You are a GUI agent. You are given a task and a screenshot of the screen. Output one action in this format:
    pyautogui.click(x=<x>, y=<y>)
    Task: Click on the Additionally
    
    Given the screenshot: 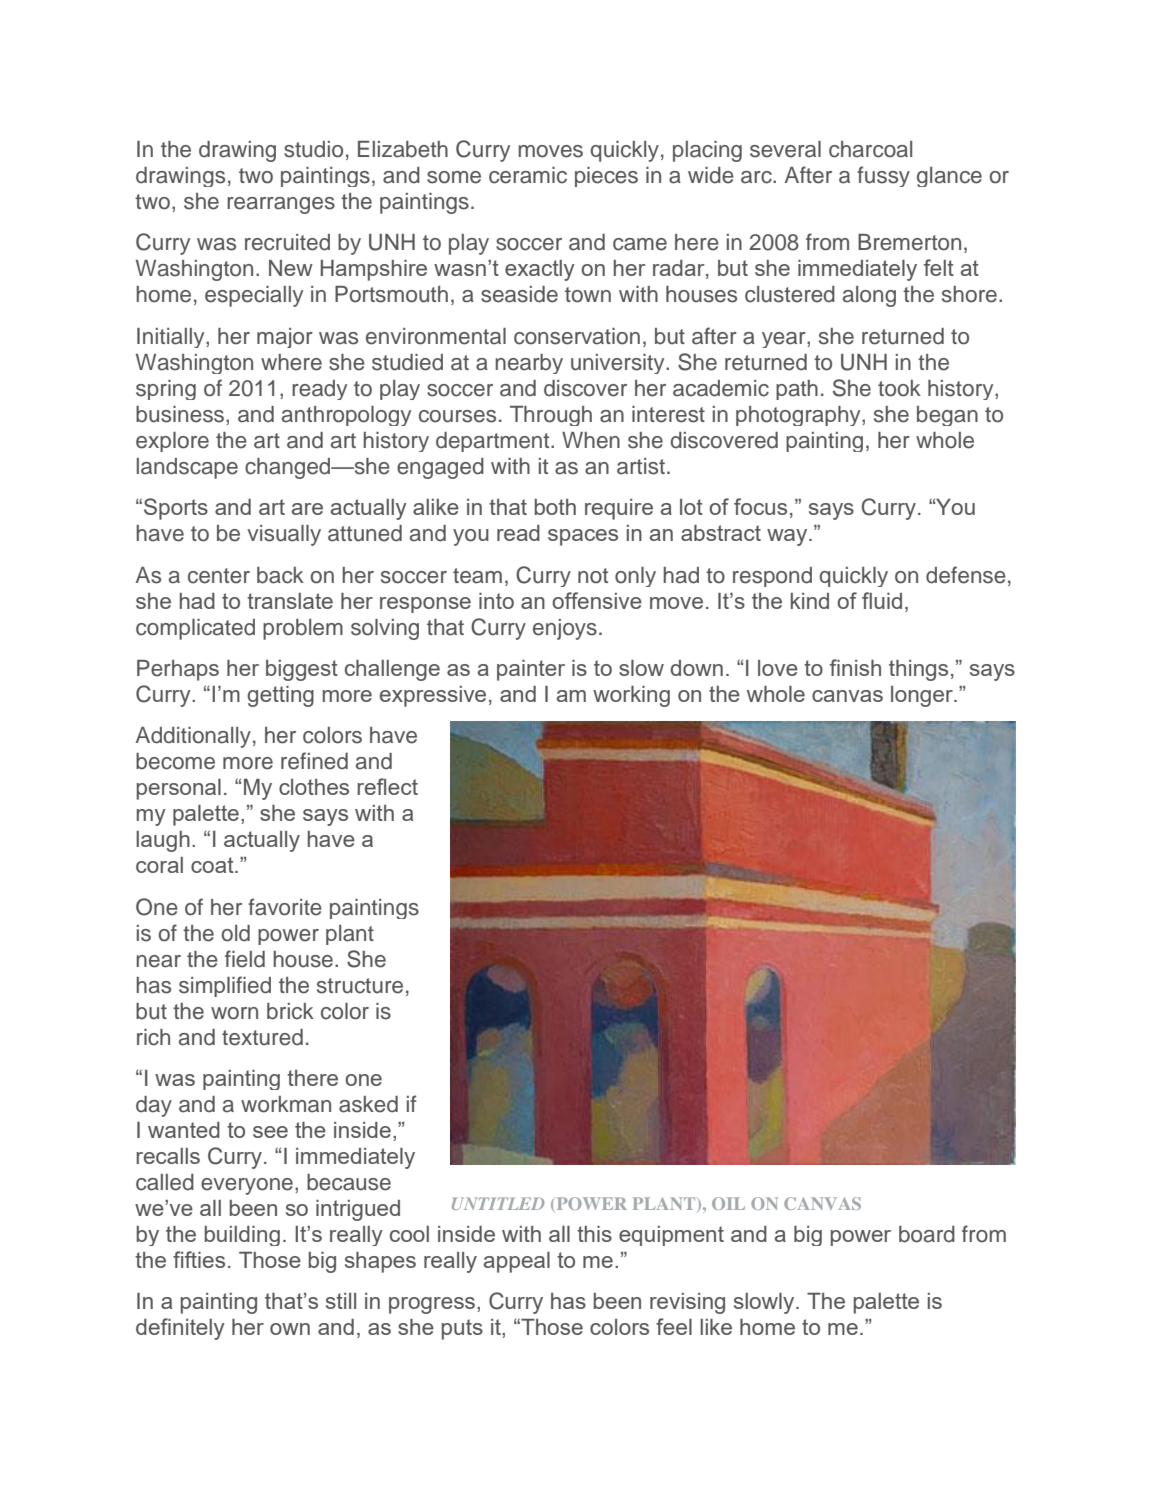 What is the action you would take?
    pyautogui.click(x=193, y=737)
